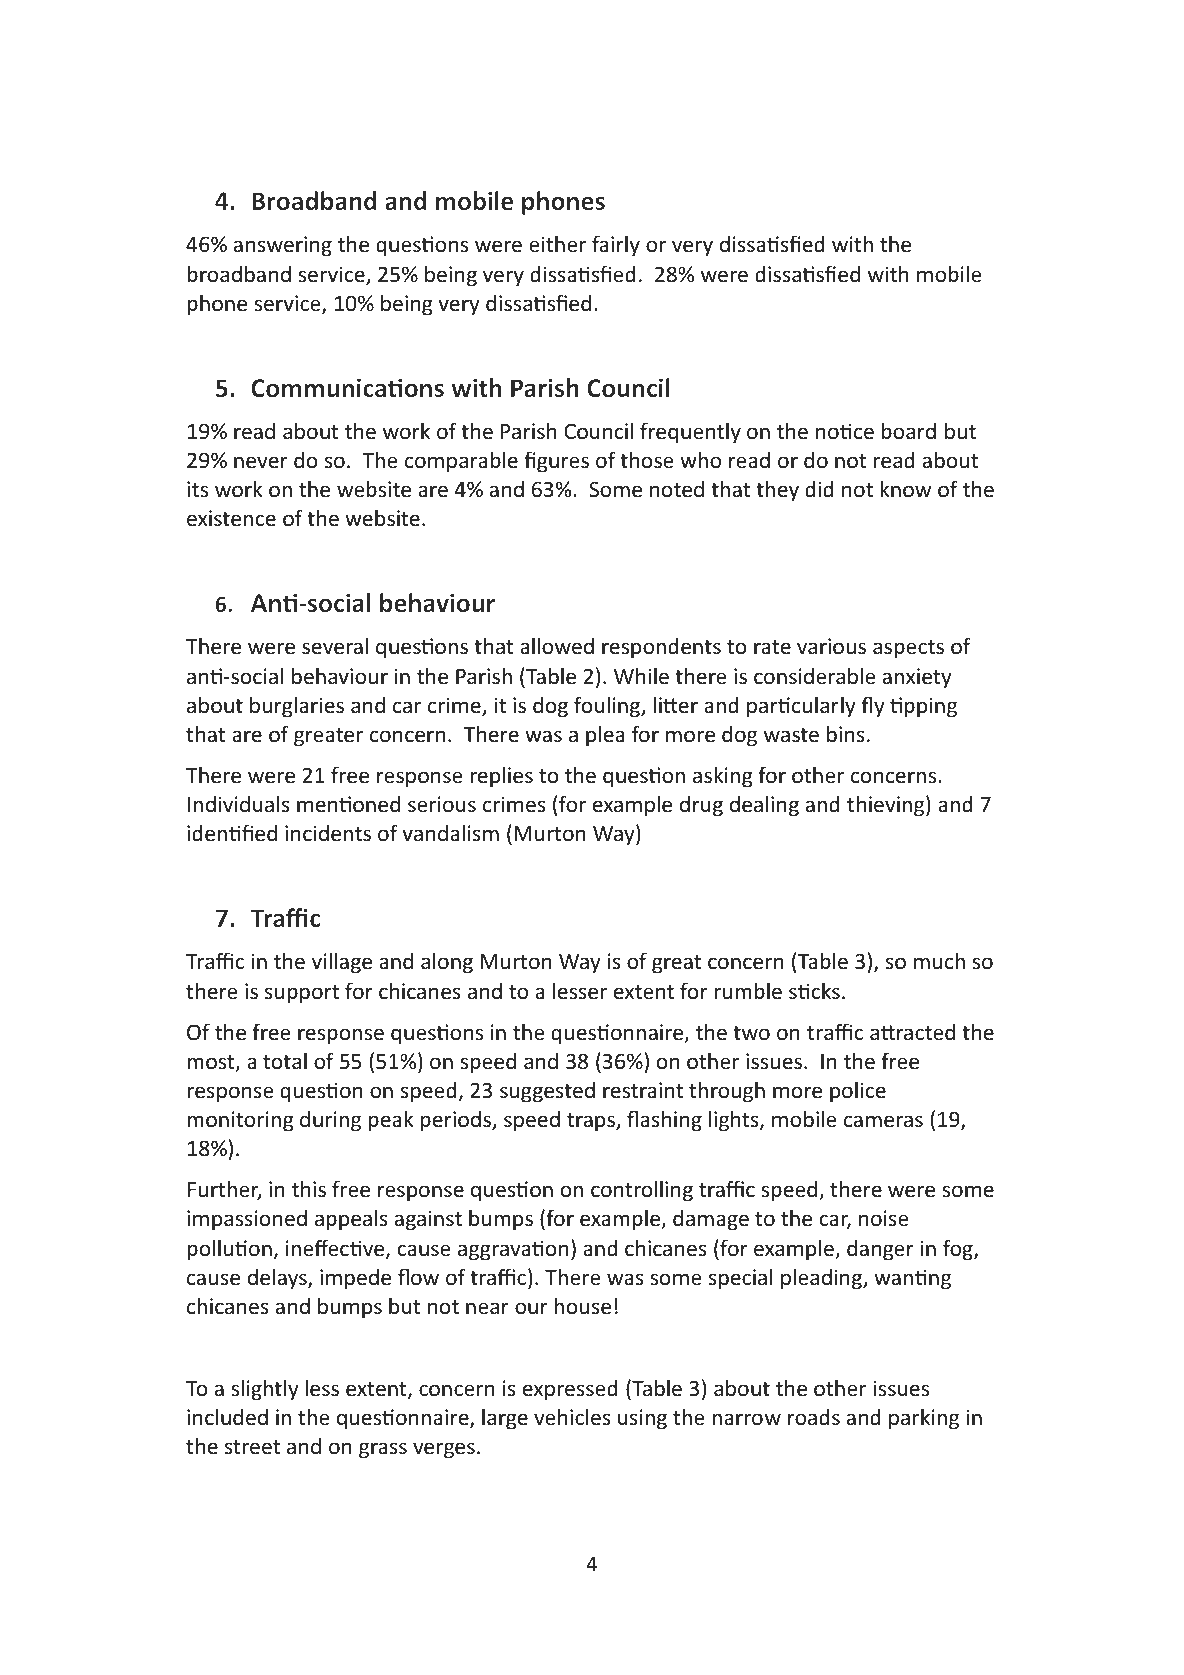 Image resolution: width=1184 pixels, height=1675 pixels. Describe the element at coordinates (501, 777) in the screenshot. I see `replies` at that location.
